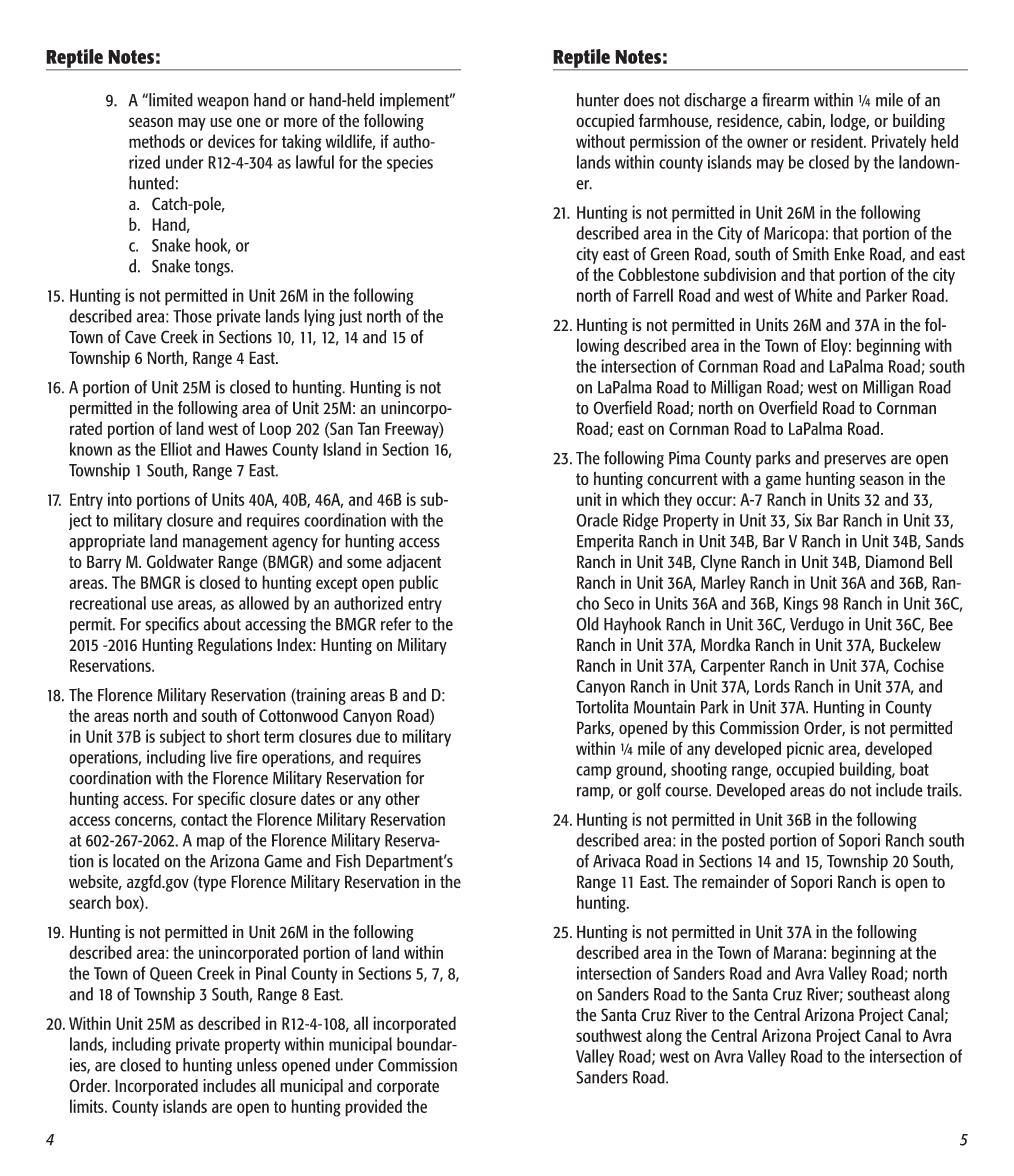 The height and width of the screenshot is (1176, 1014). Describe the element at coordinates (222, 624) in the screenshot. I see `about` at that location.
